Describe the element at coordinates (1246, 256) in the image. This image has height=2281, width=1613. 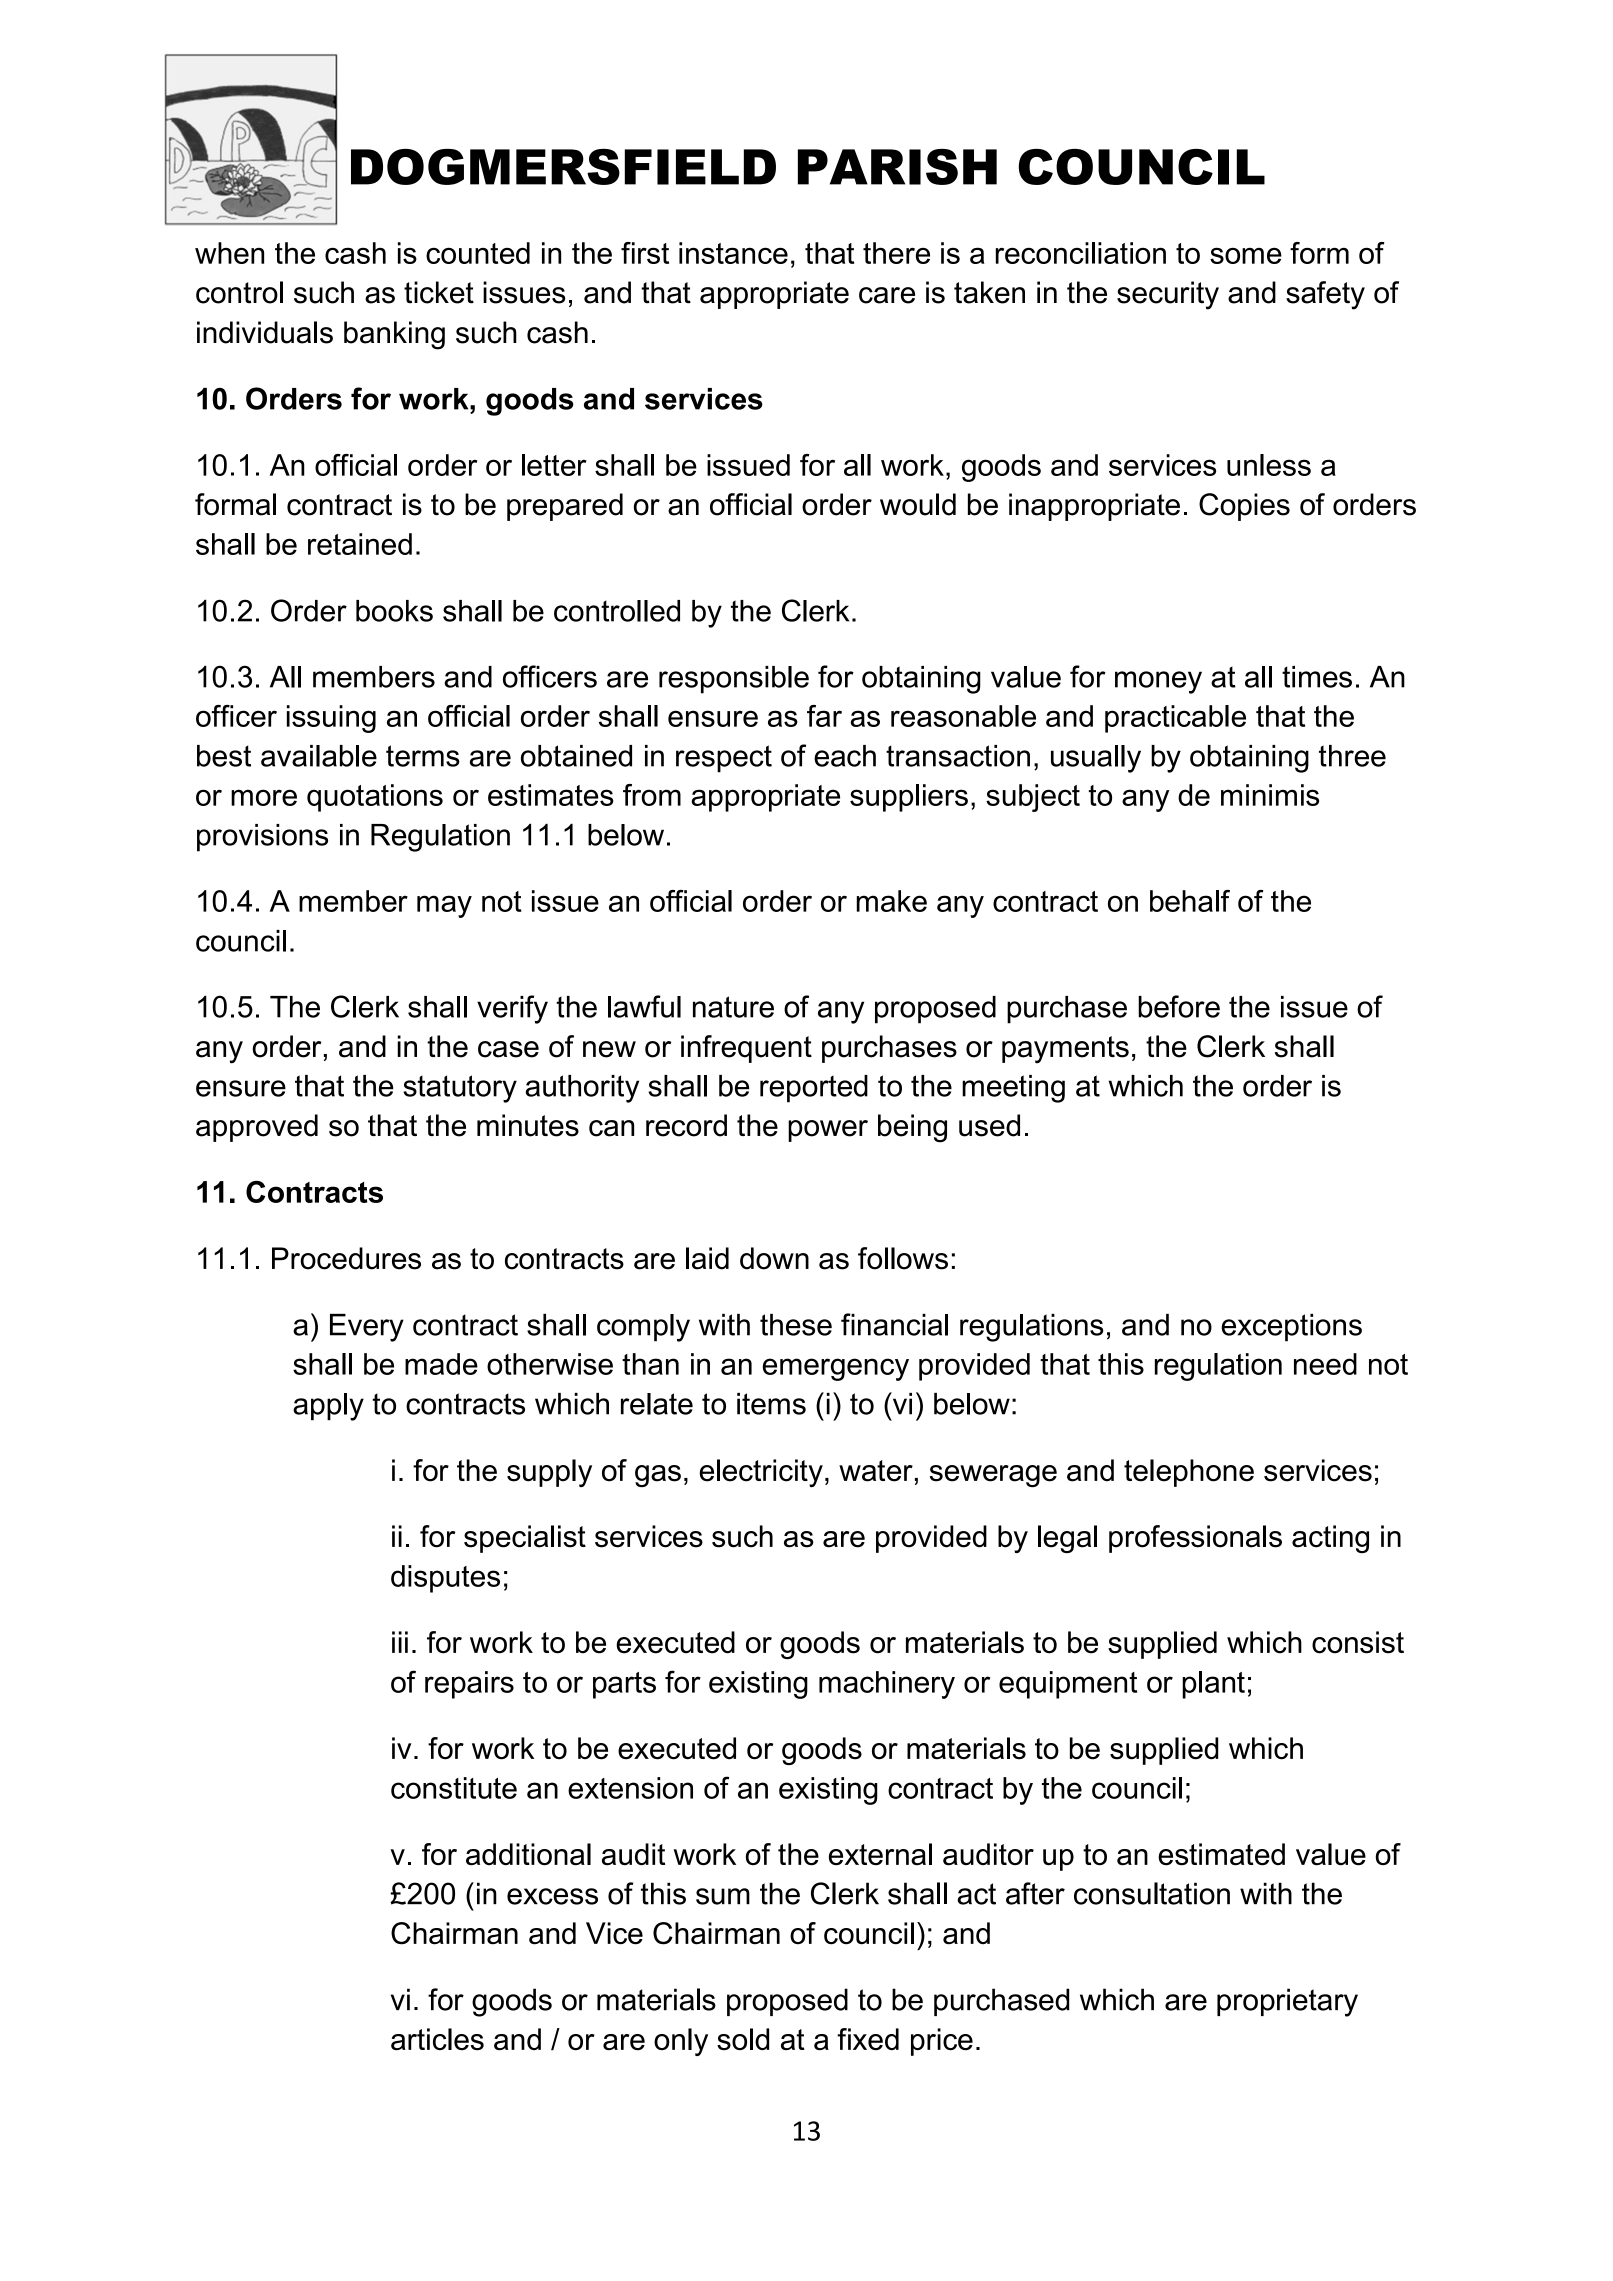
I see `some` at that location.
